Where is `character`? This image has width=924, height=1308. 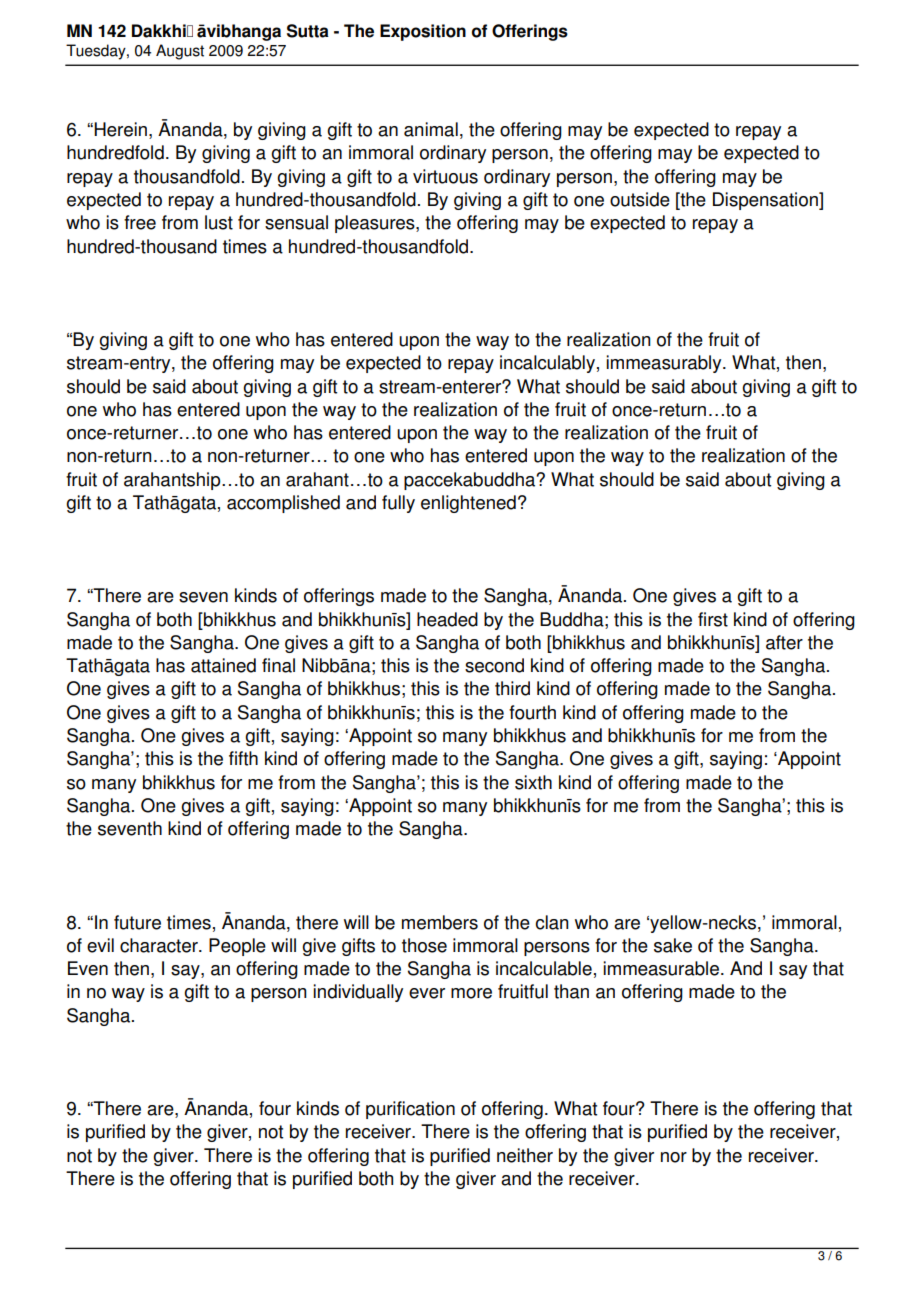 character is located at coordinates (160, 945).
